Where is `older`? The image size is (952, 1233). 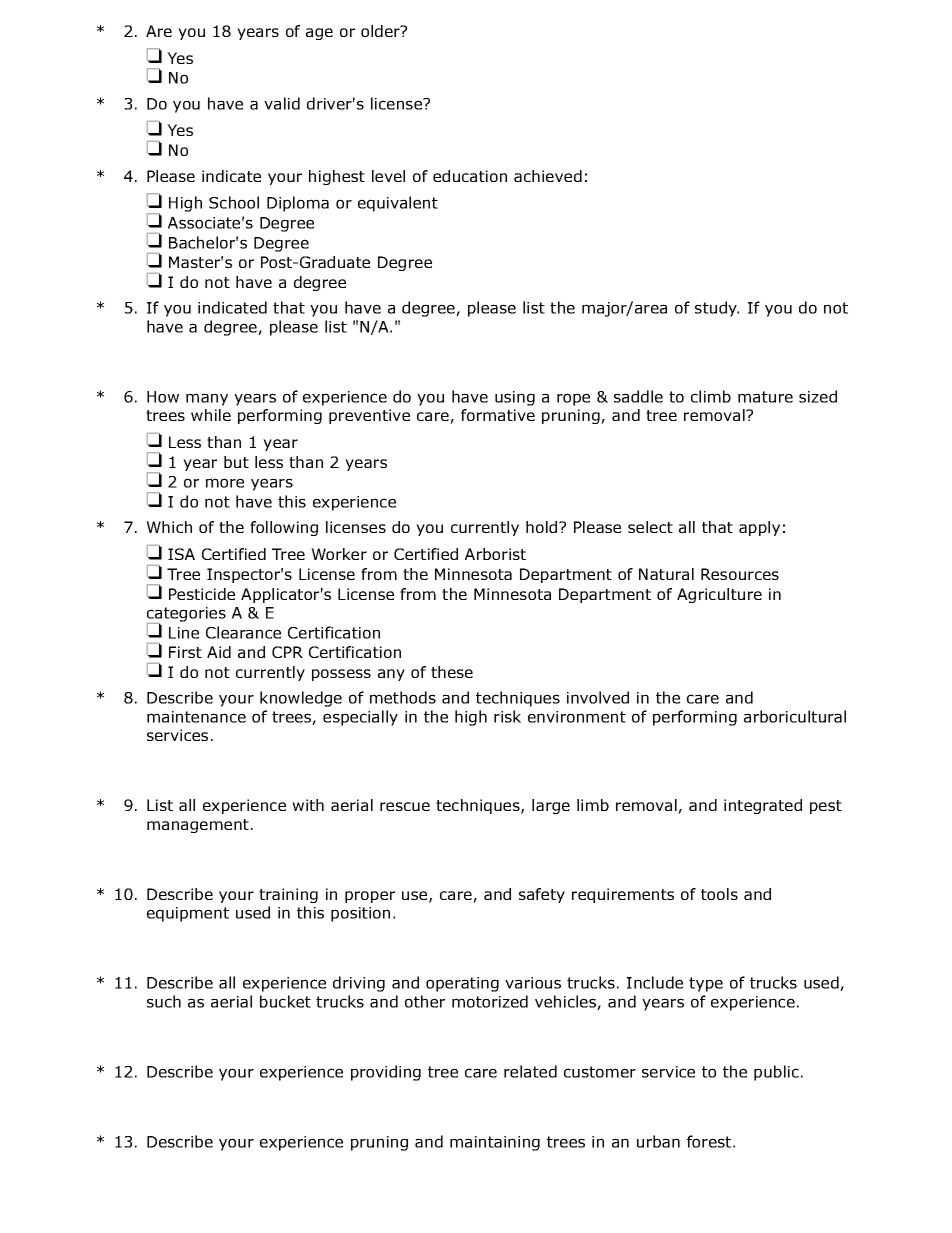 older is located at coordinates (381, 31).
